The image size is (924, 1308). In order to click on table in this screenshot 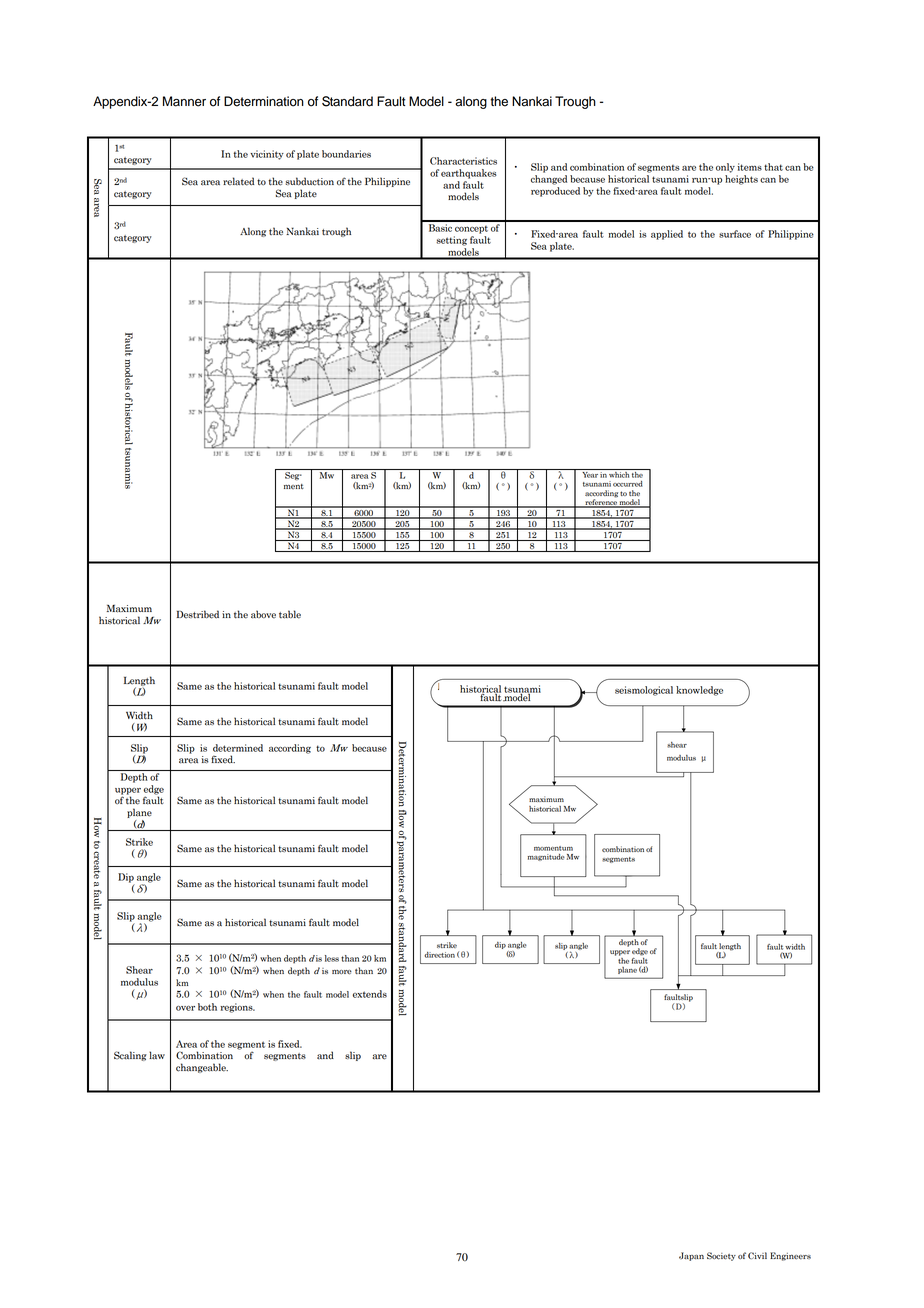, I will do `click(290, 614)`.
